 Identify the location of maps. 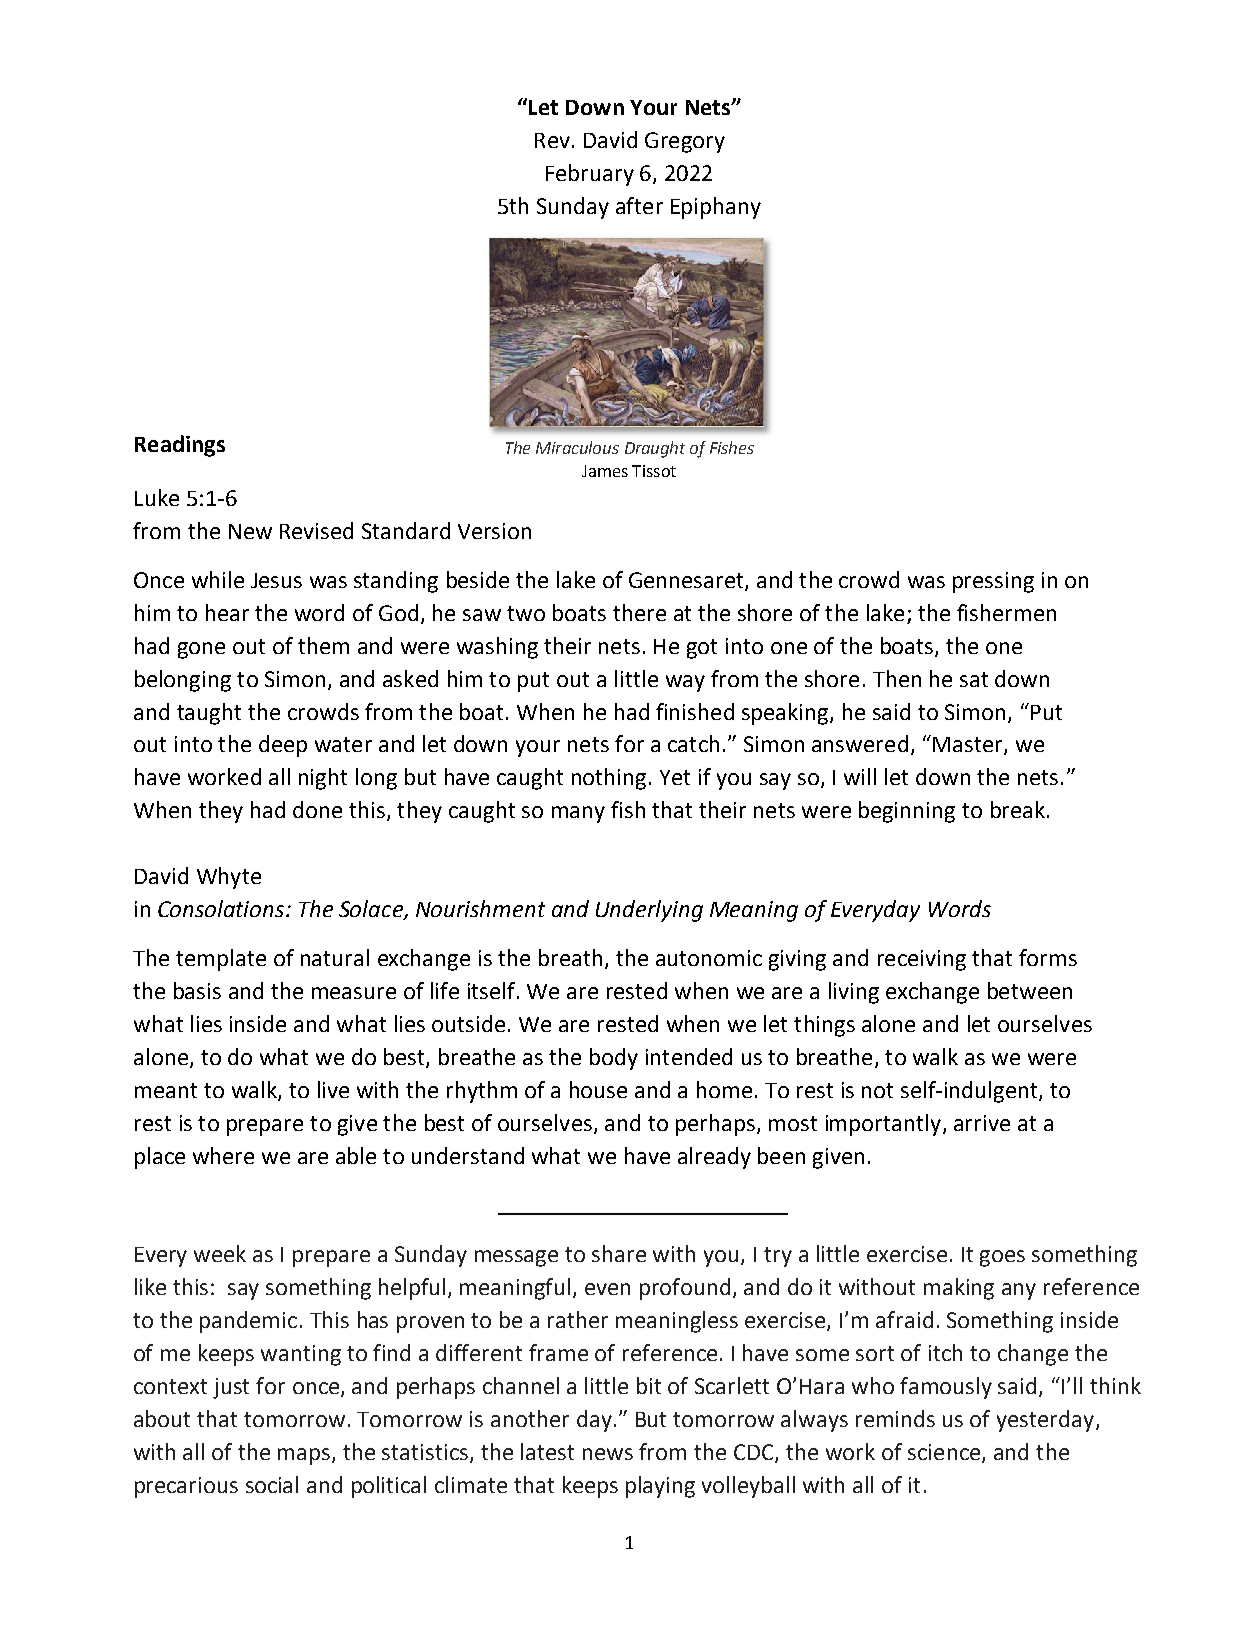
(305, 1456).
